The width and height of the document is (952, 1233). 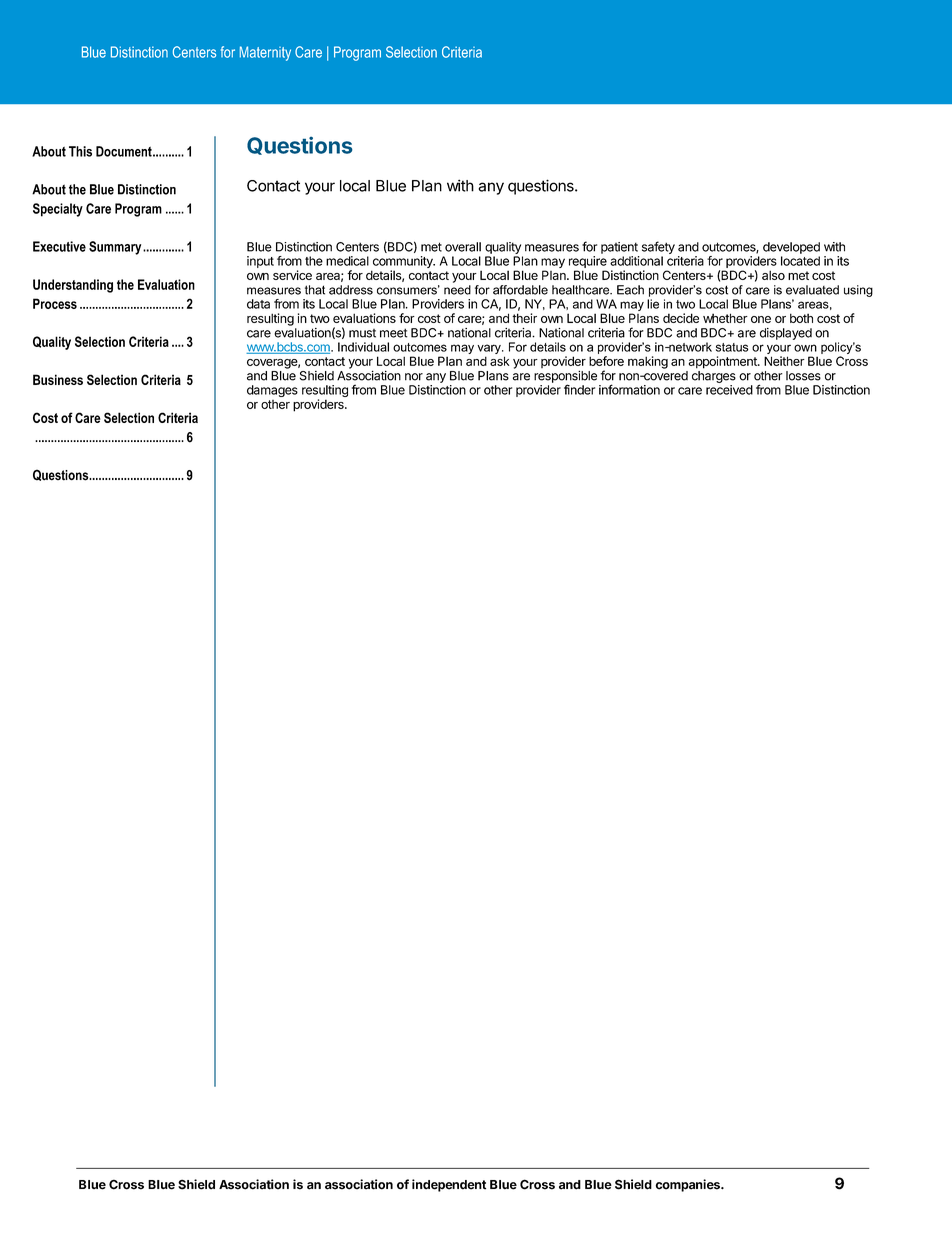 What do you see at coordinates (729, 390) in the document?
I see `received` at bounding box center [729, 390].
